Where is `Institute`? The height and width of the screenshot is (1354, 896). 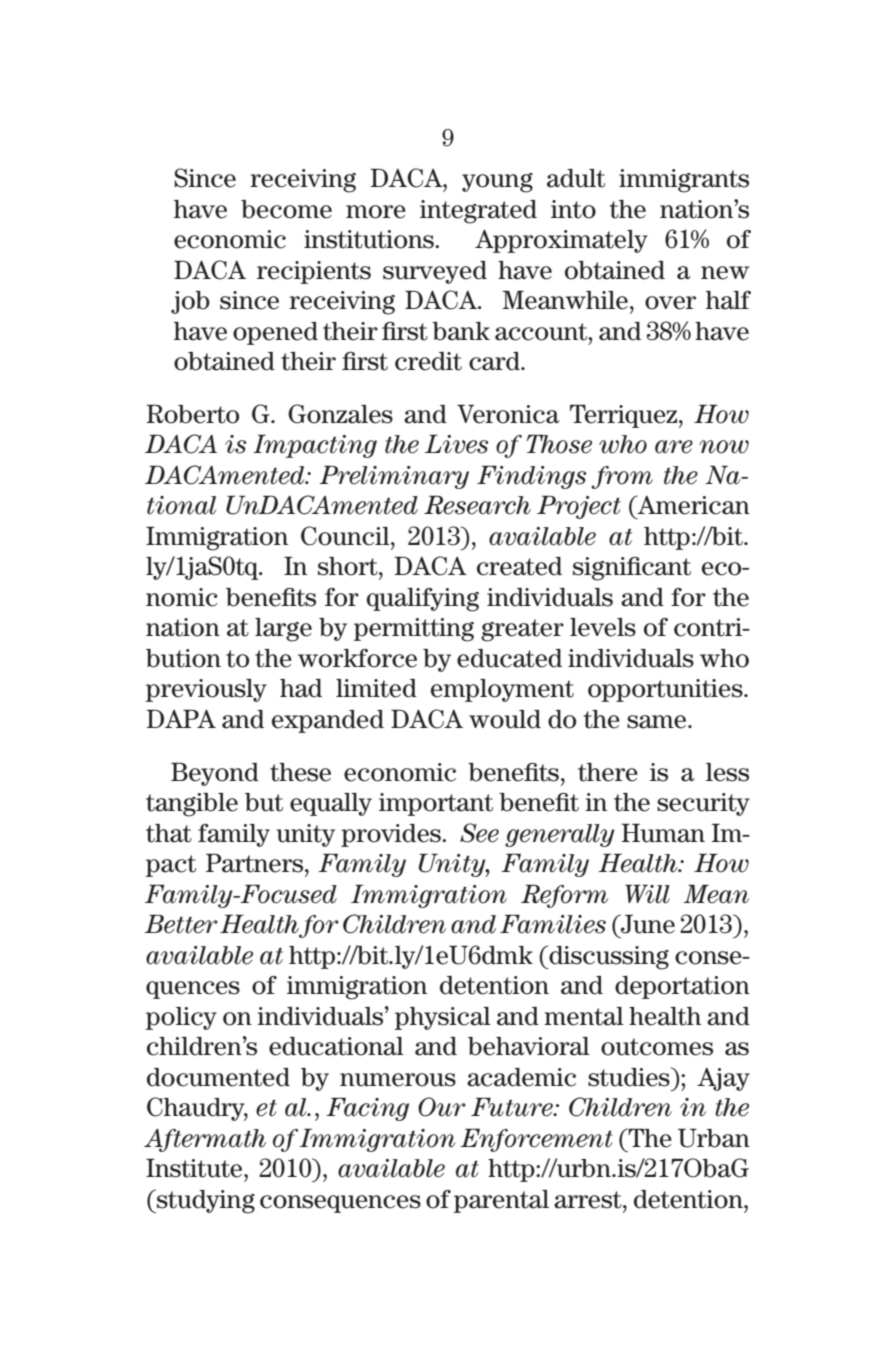
Institute is located at coordinates (195, 1168).
